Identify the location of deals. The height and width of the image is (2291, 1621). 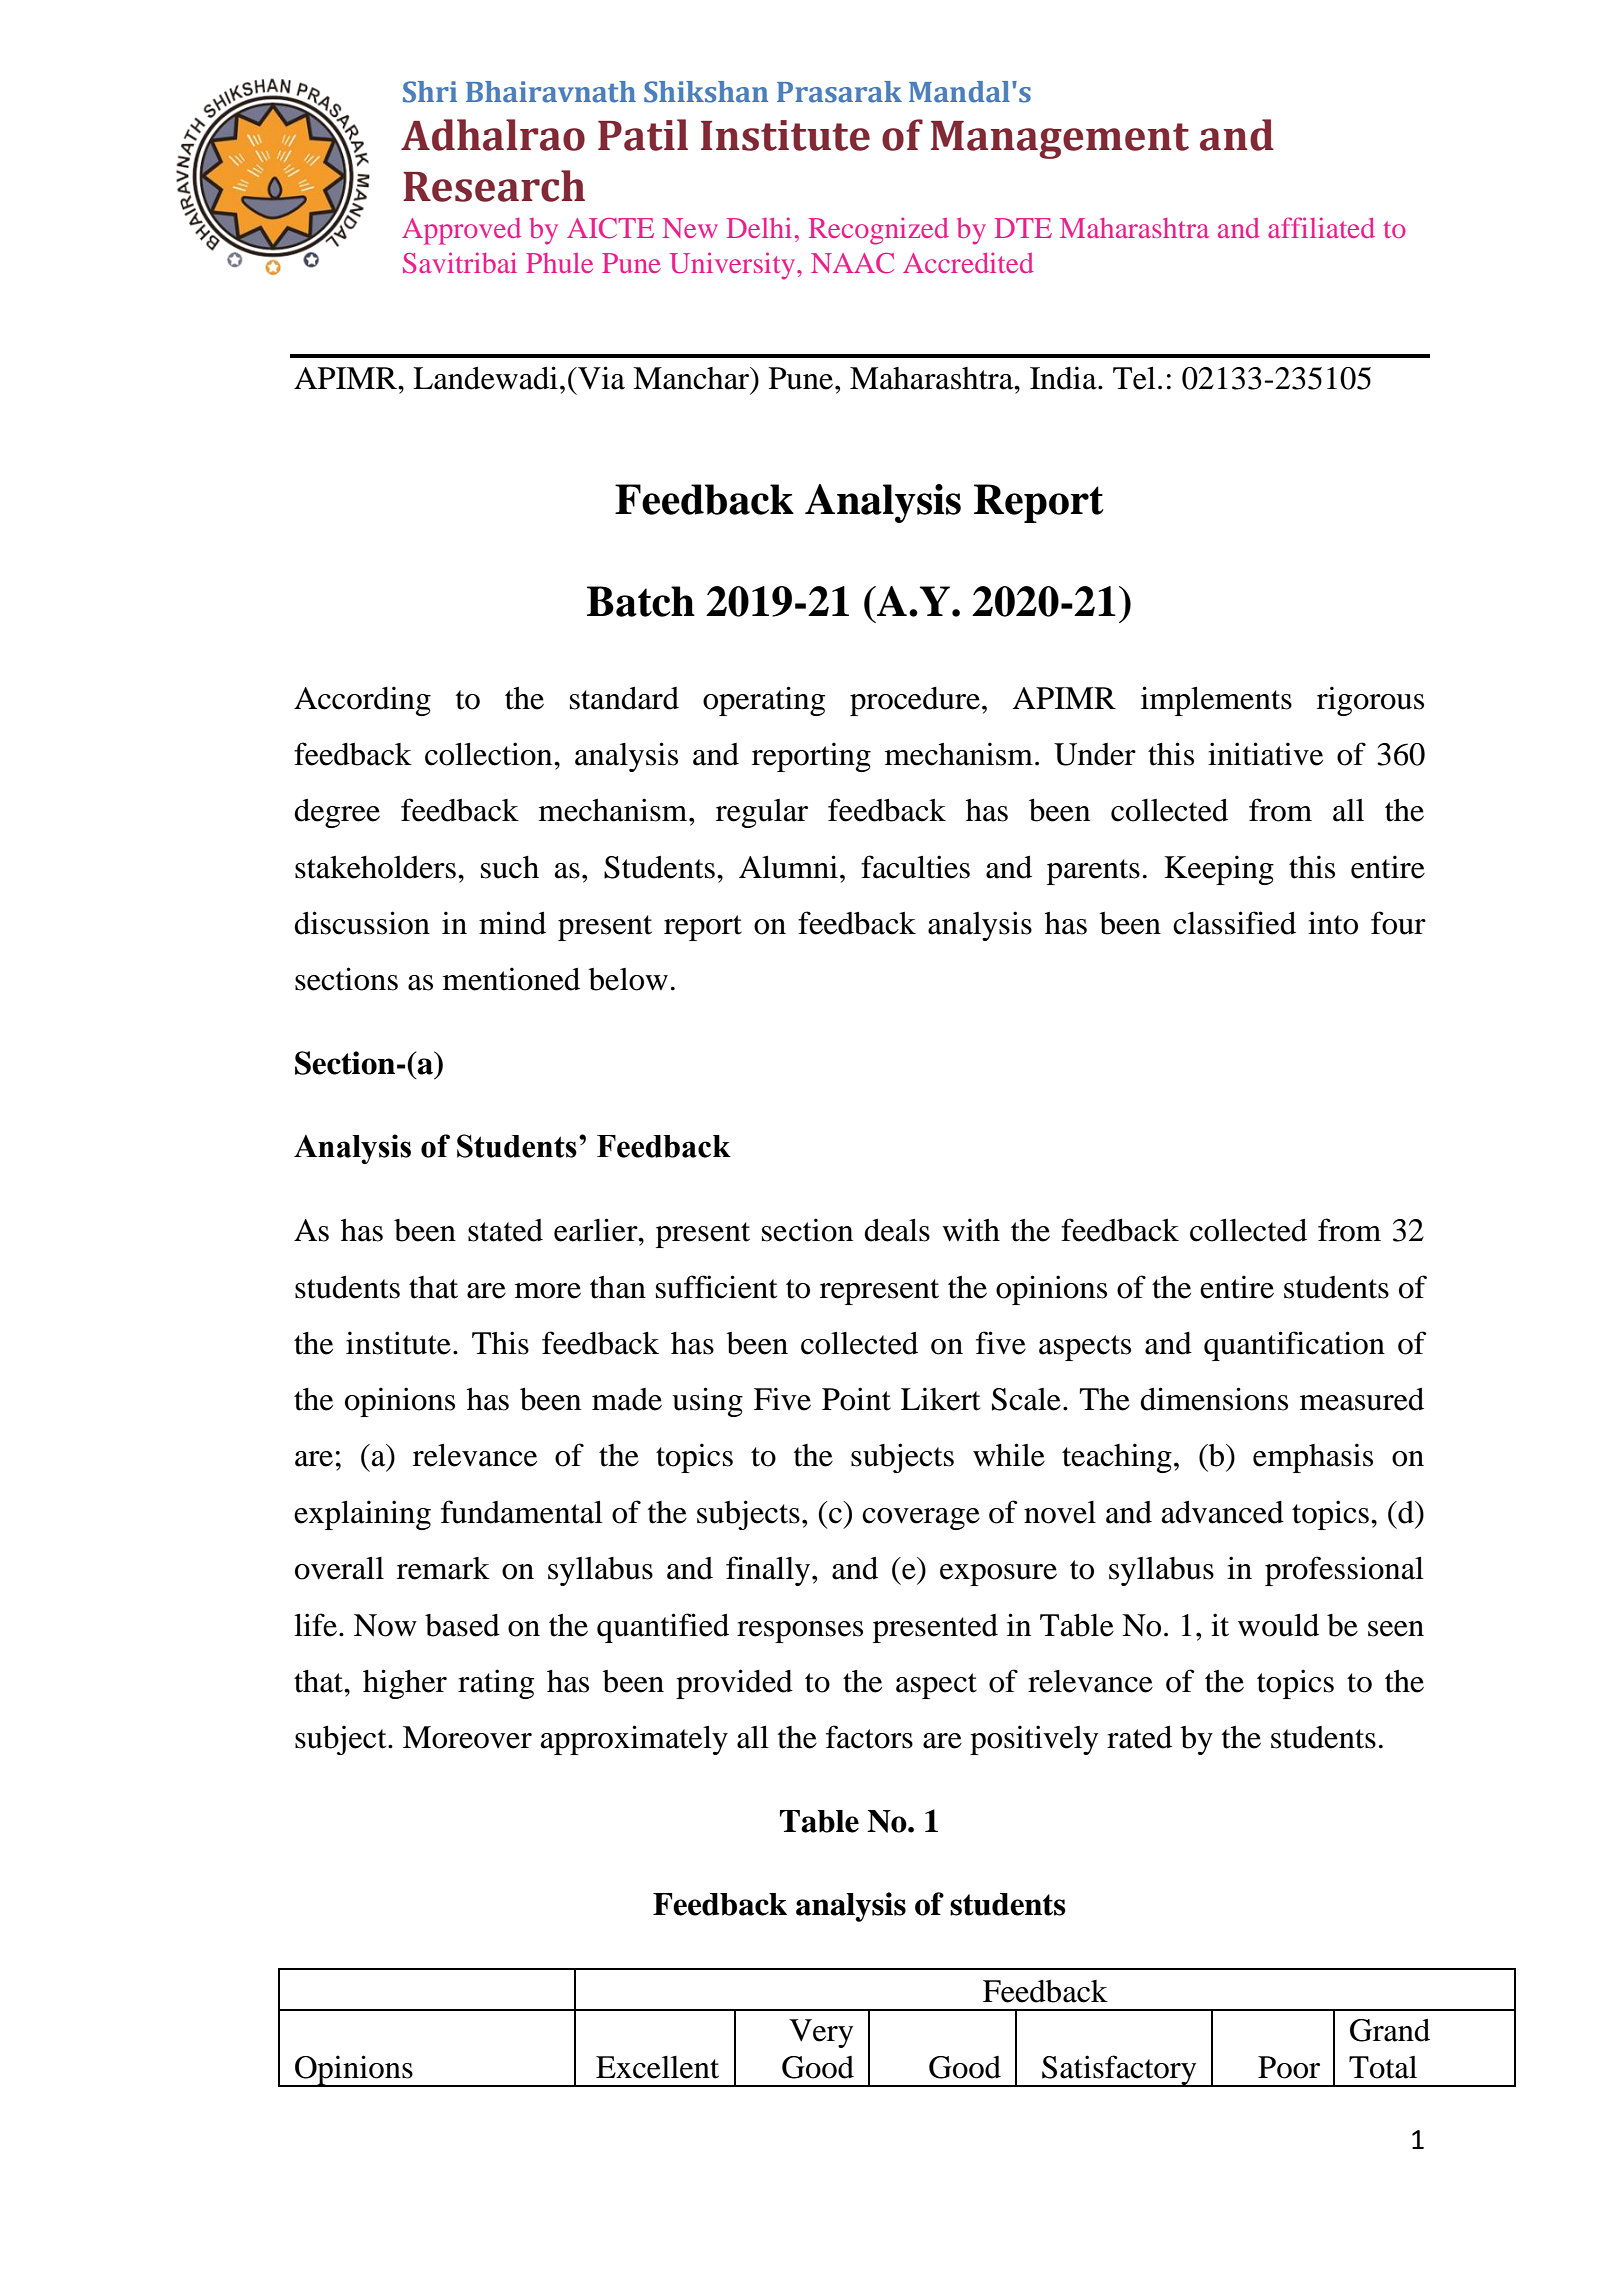
(897, 1230).
